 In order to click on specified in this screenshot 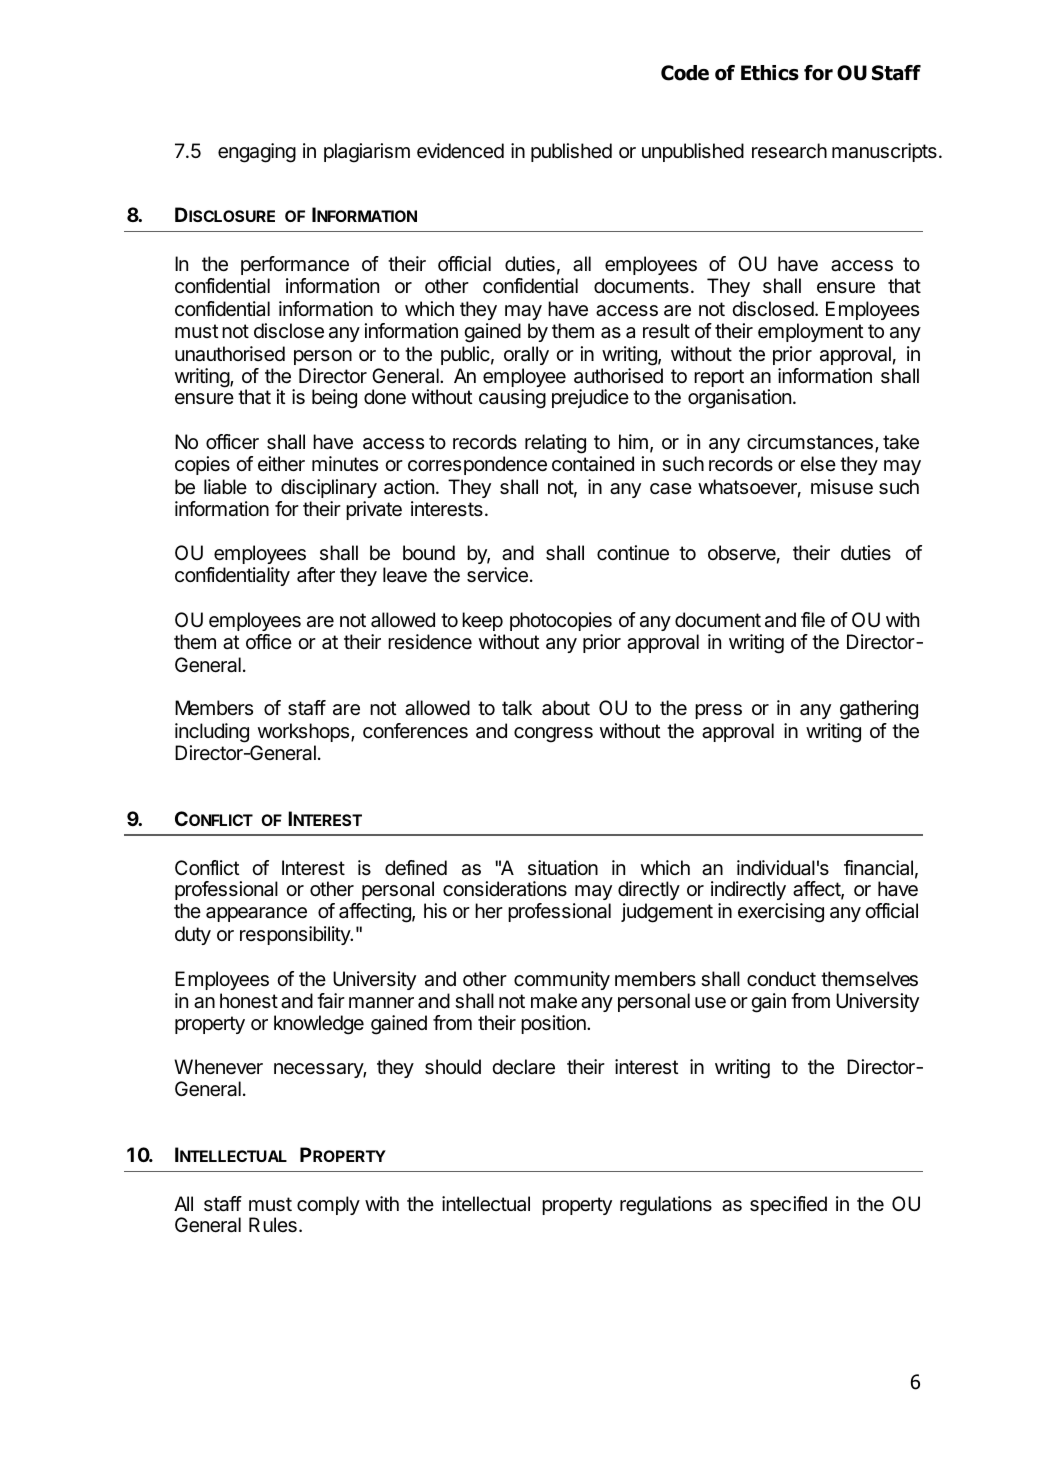, I will do `click(788, 1205)`.
